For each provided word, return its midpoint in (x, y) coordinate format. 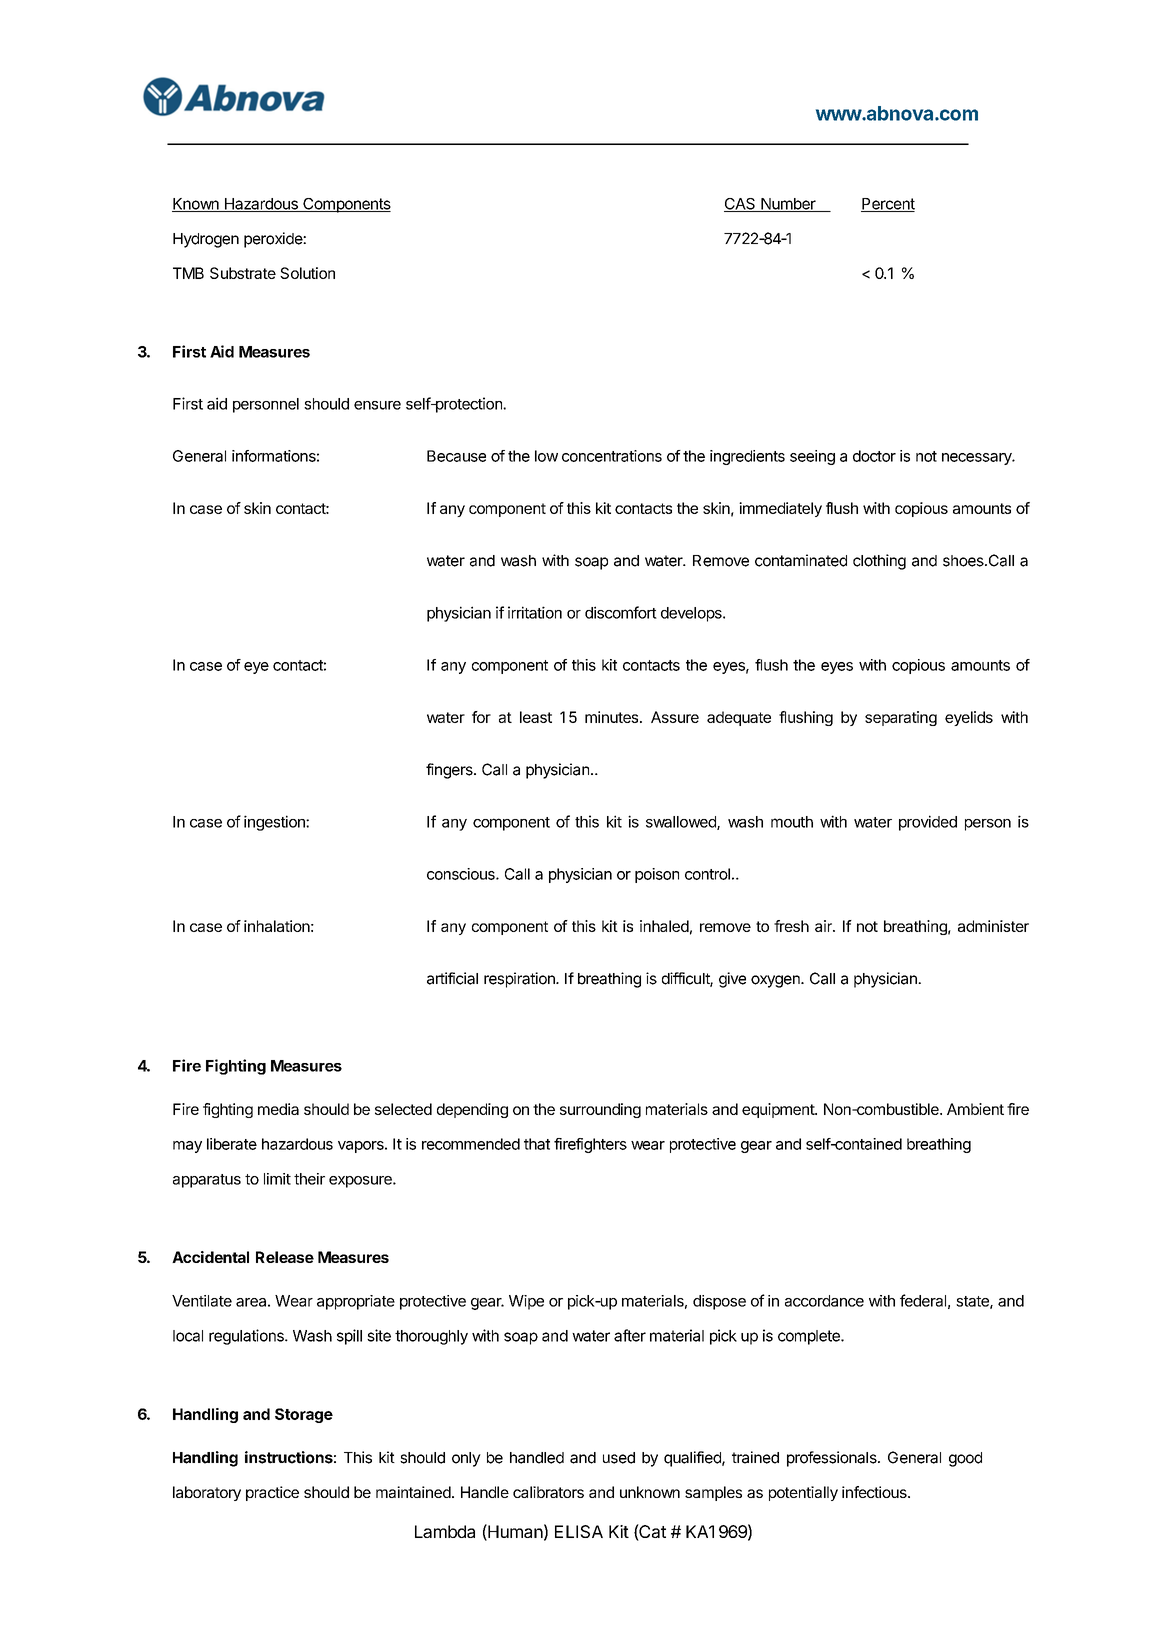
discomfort (621, 612)
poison (657, 875)
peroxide (274, 240)
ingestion (275, 823)
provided (928, 823)
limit (277, 1179)
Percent (888, 205)
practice (272, 1493)
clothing (879, 562)
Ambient (975, 1109)
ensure (377, 405)
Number (788, 205)
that (537, 1144)
